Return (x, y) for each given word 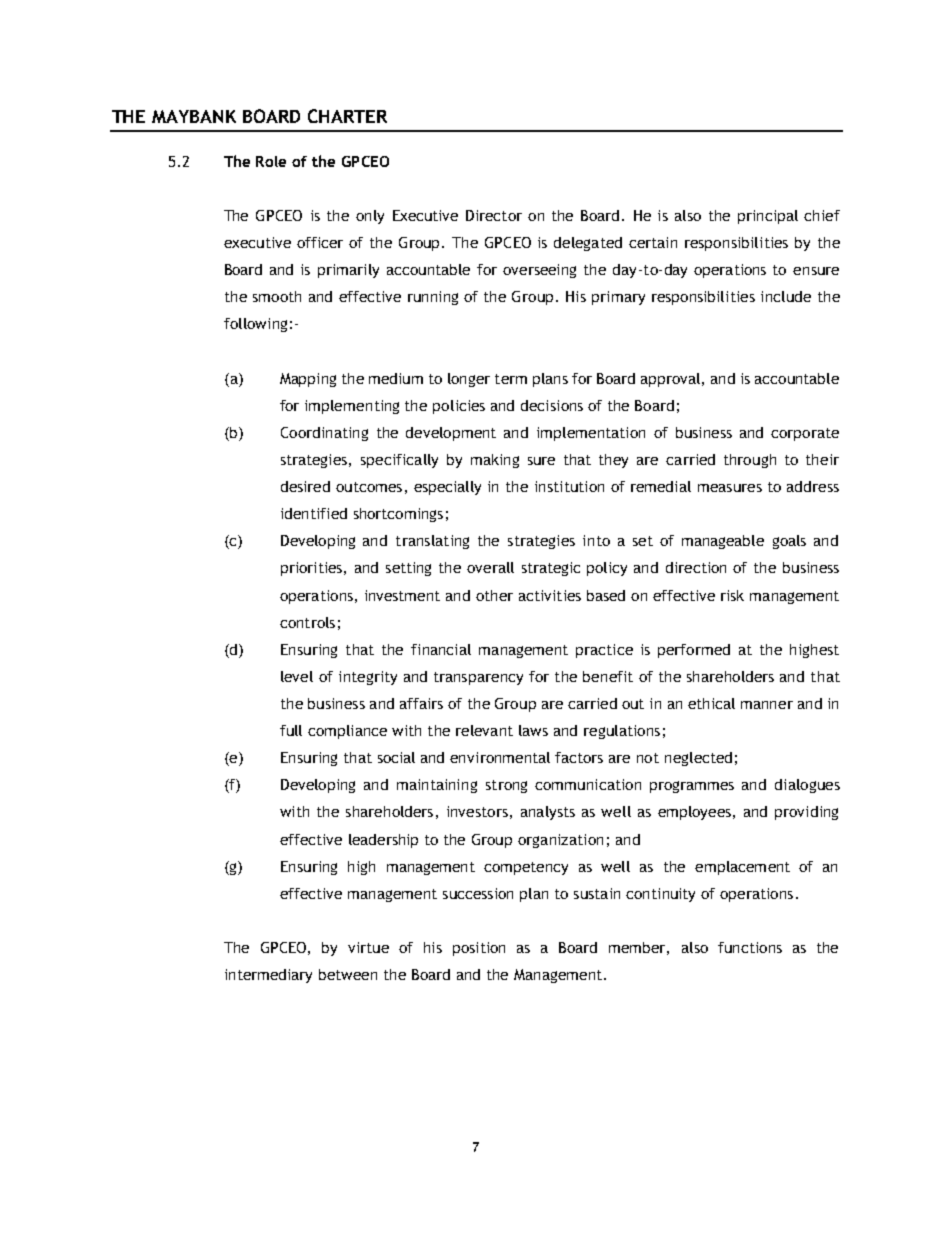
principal (768, 217)
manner (767, 705)
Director (494, 215)
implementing (352, 407)
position (479, 949)
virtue (368, 947)
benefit (608, 676)
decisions (552, 405)
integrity (368, 678)
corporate (805, 434)
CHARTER (347, 116)
